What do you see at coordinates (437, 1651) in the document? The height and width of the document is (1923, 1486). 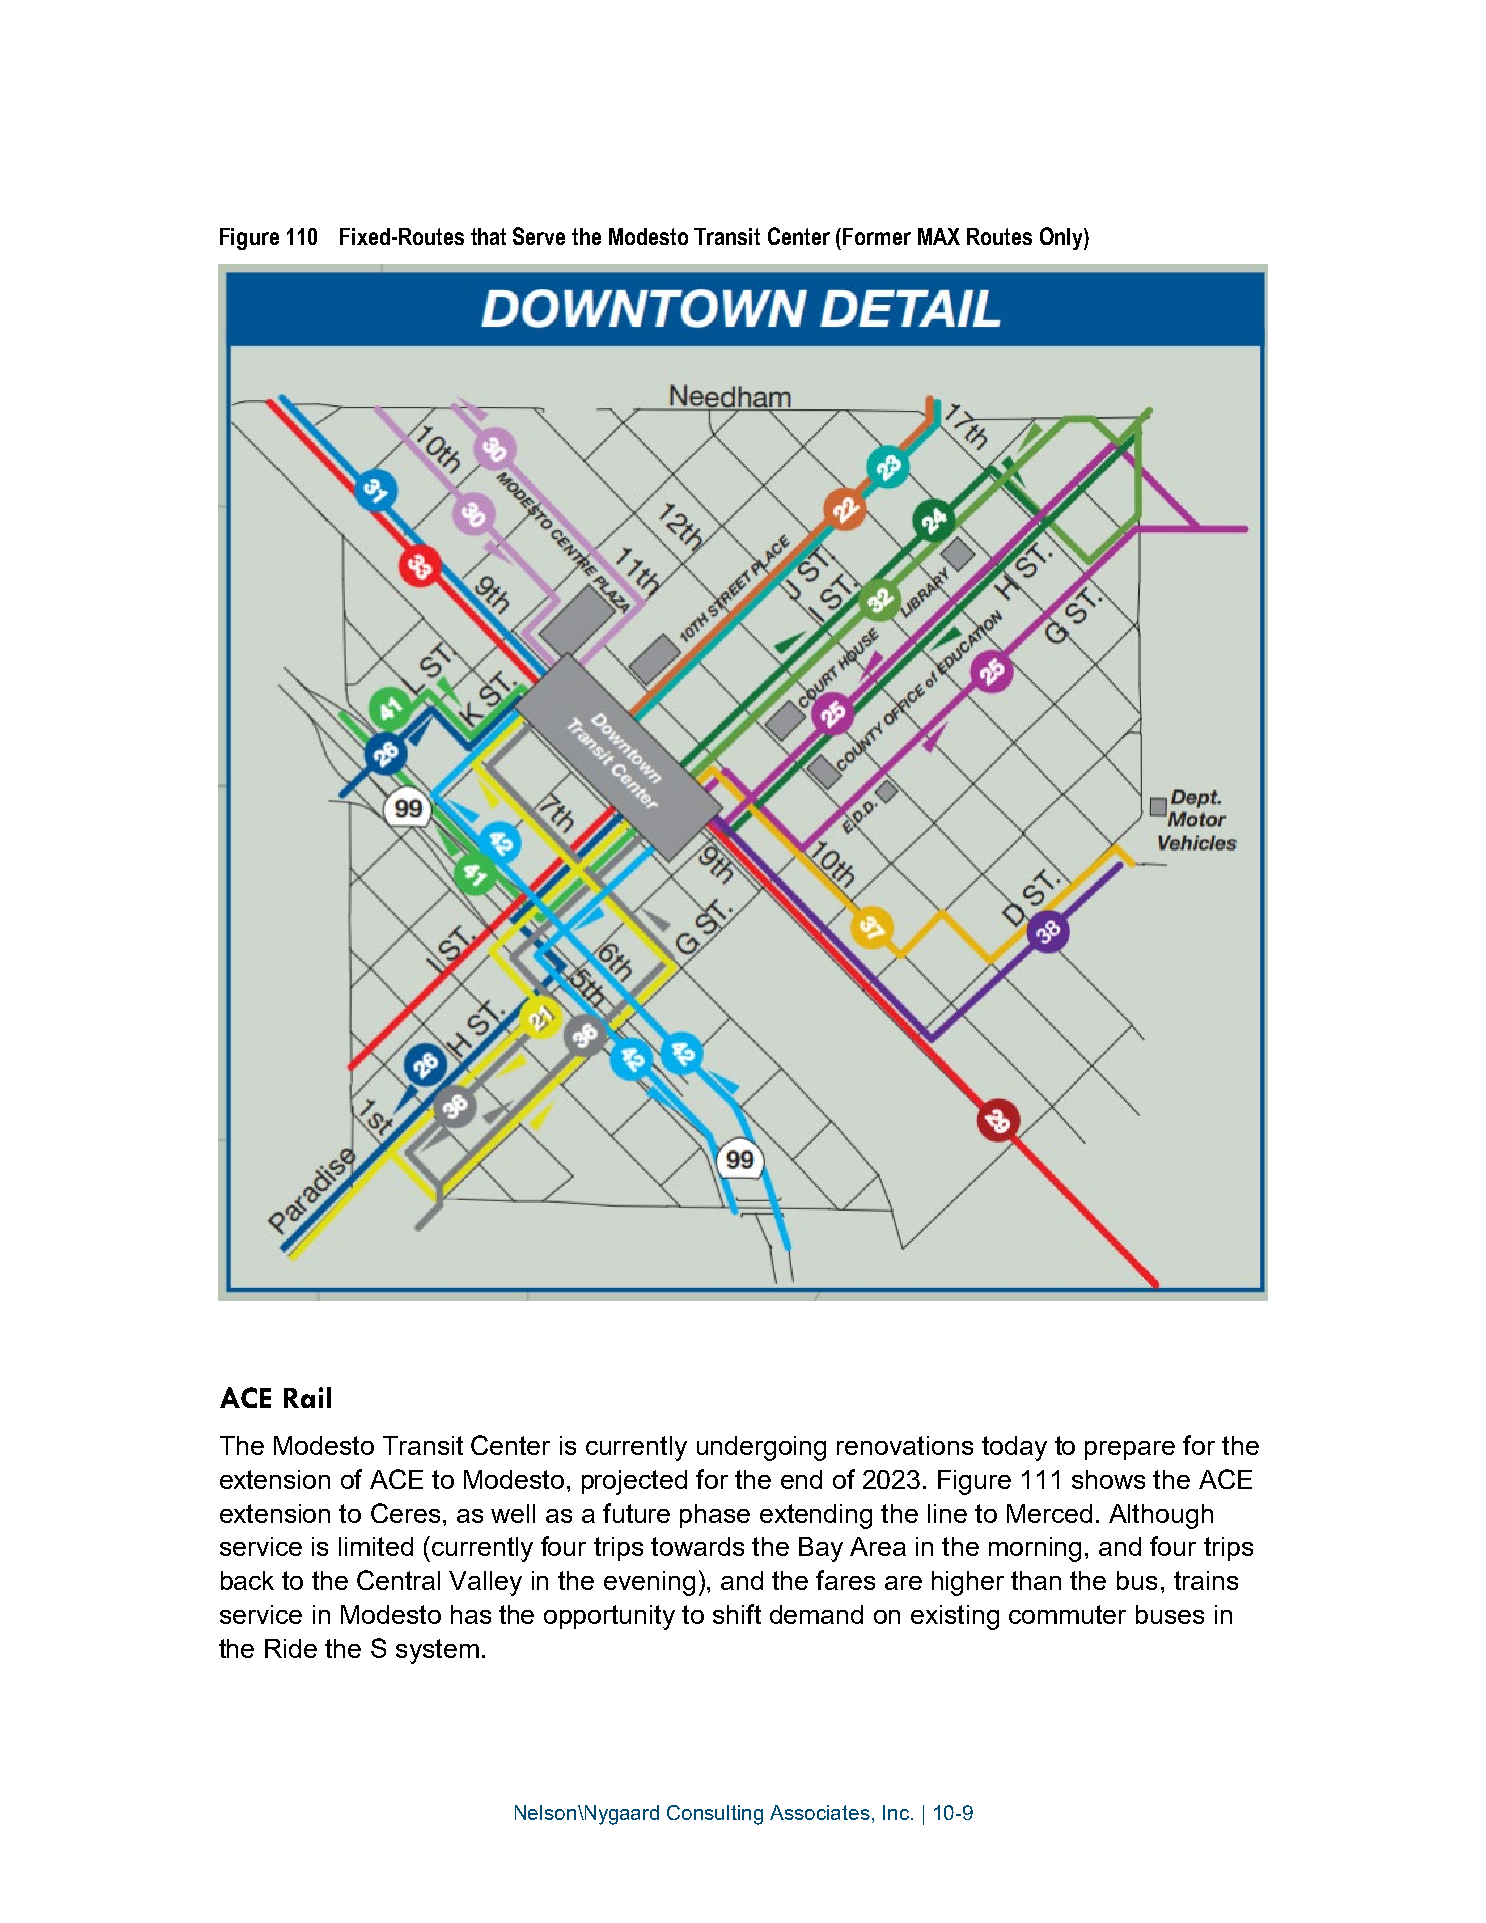 I see `system` at bounding box center [437, 1651].
